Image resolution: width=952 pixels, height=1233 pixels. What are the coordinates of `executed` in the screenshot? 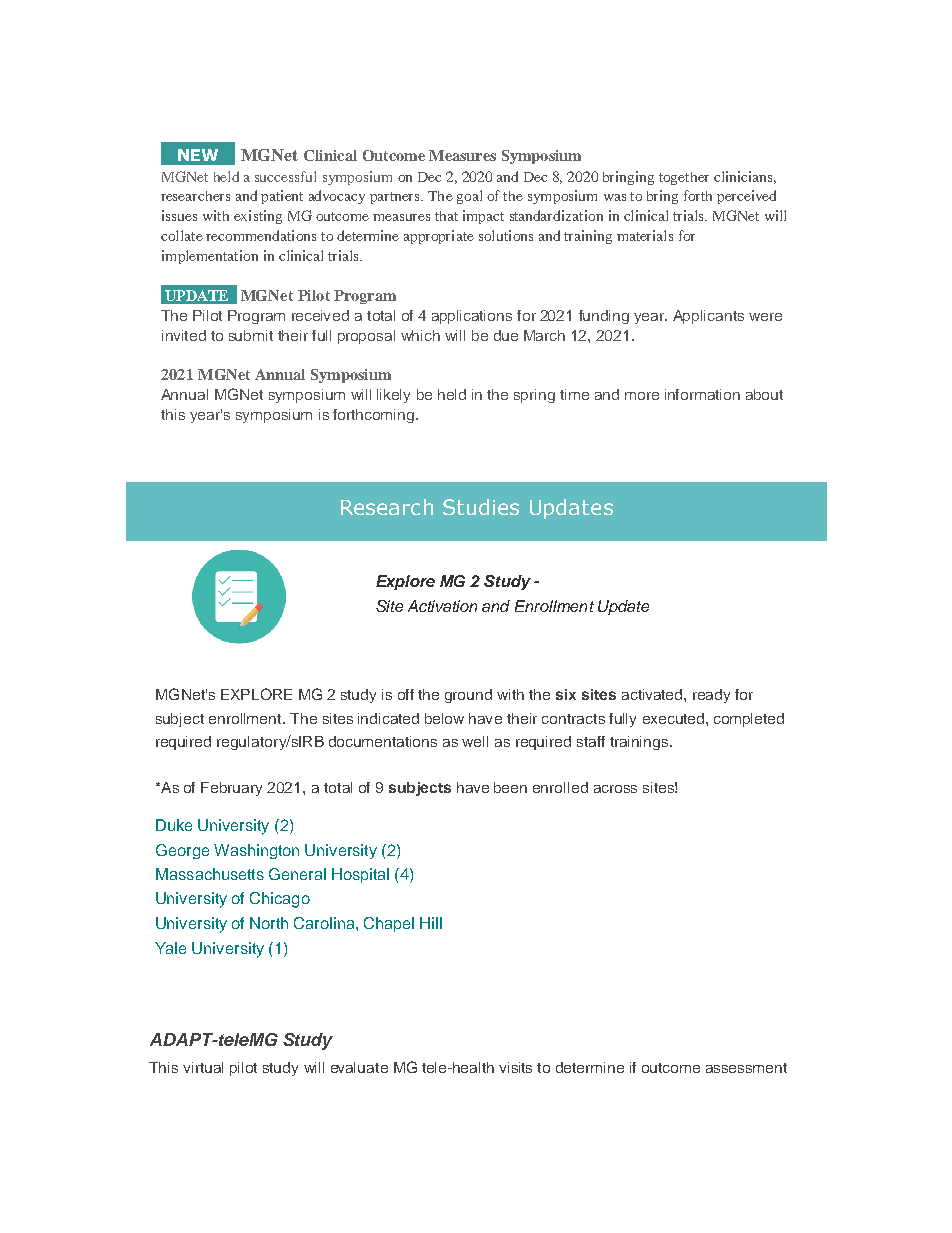 It's located at (673, 718).
